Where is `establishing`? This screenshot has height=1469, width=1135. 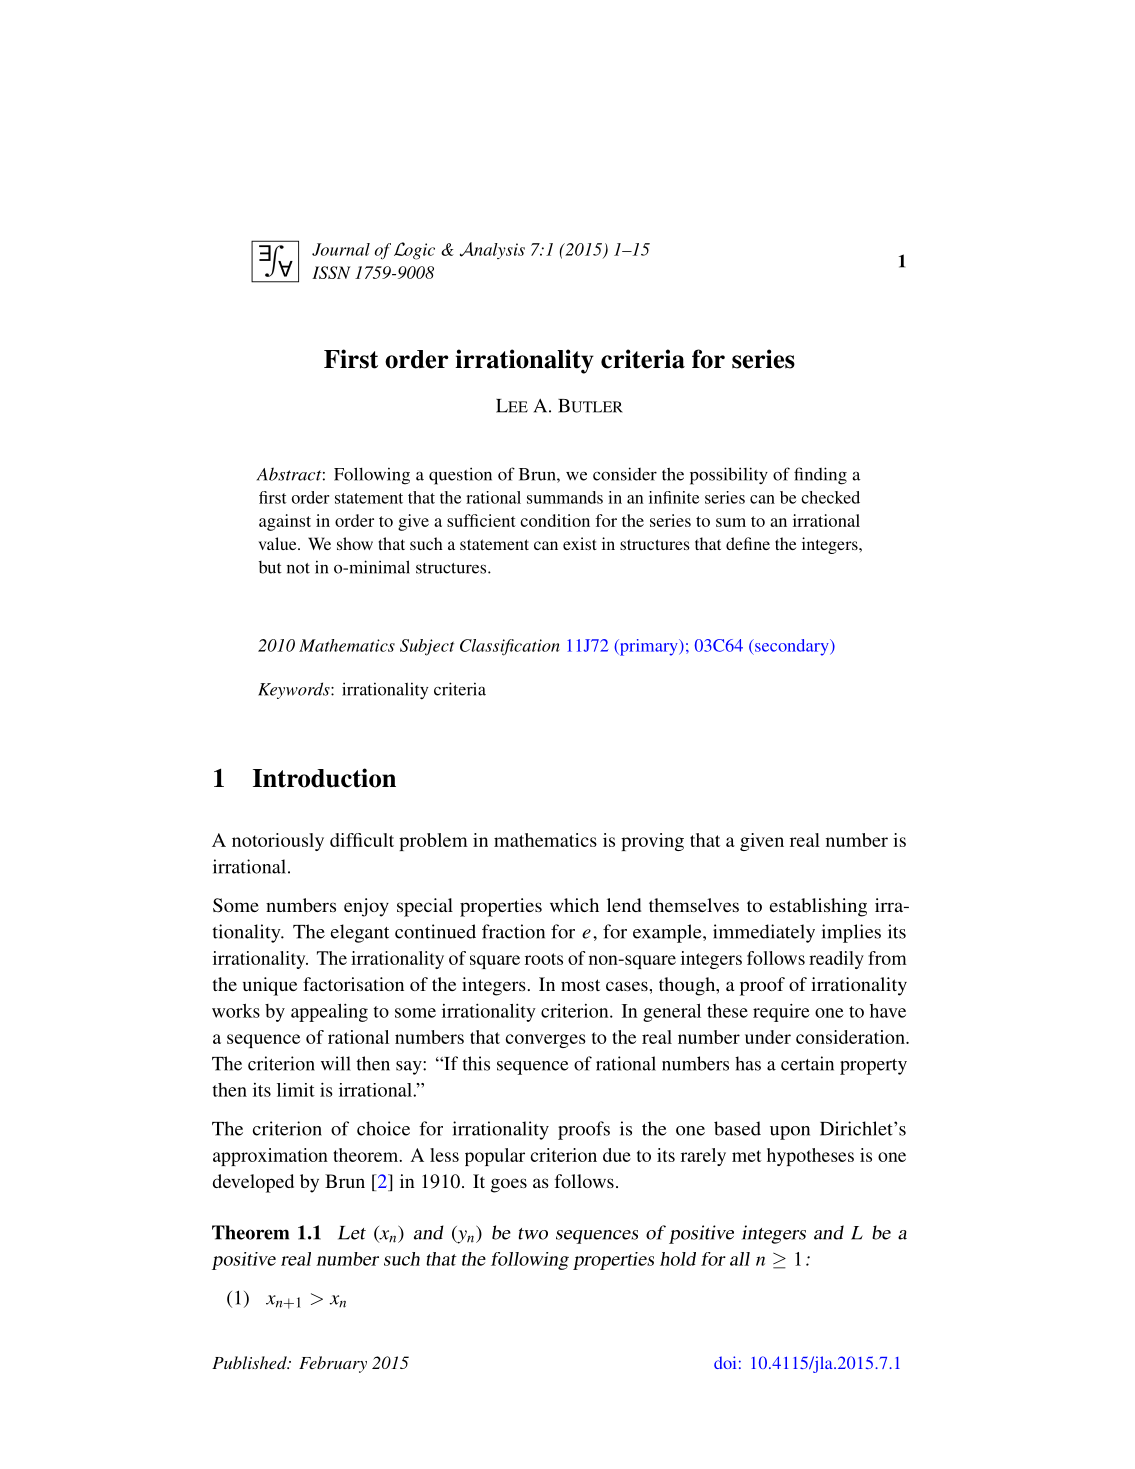
establishing is located at coordinates (818, 907).
